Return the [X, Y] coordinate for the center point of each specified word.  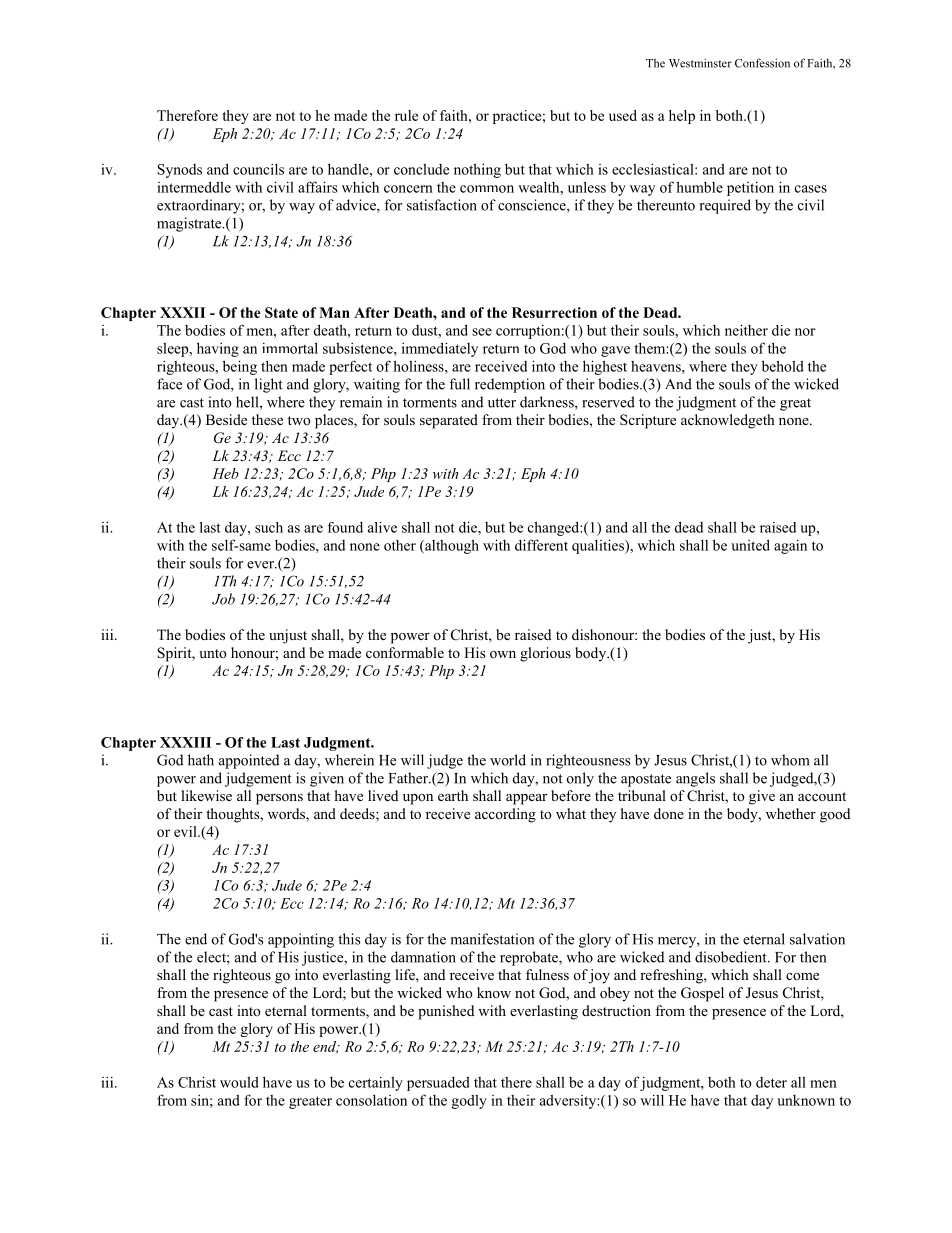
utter [502, 403]
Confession [762, 63]
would [239, 1082]
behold [783, 366]
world [508, 760]
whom [790, 760]
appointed [249, 761]
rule [406, 115]
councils [258, 169]
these [267, 419]
